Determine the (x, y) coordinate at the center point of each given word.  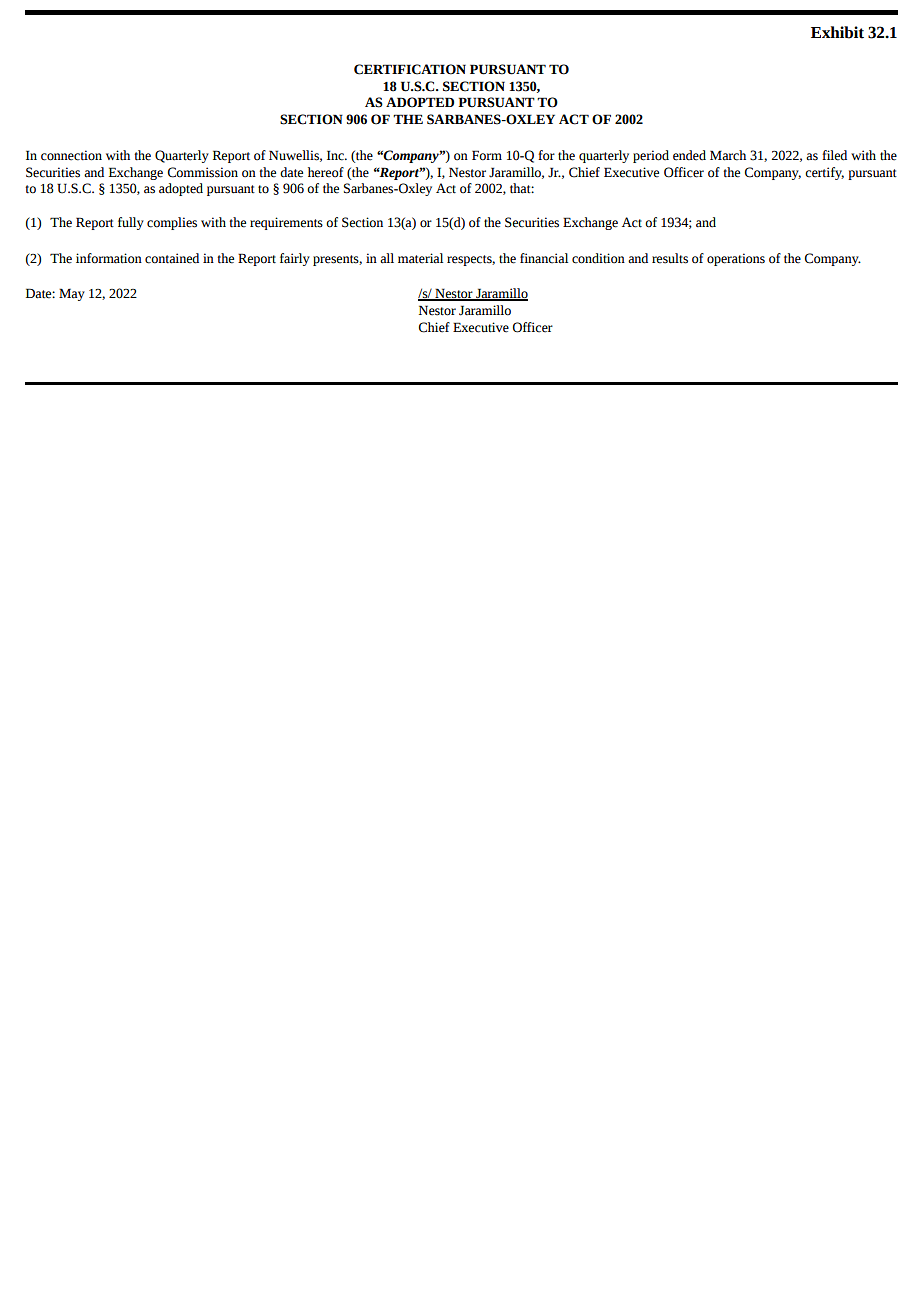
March (728, 155)
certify (824, 173)
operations (736, 259)
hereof (326, 172)
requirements (286, 223)
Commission (203, 172)
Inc (336, 155)
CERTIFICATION (410, 69)
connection (71, 155)
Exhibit (837, 32)
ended (689, 155)
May (72, 294)
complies (172, 223)
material (420, 258)
